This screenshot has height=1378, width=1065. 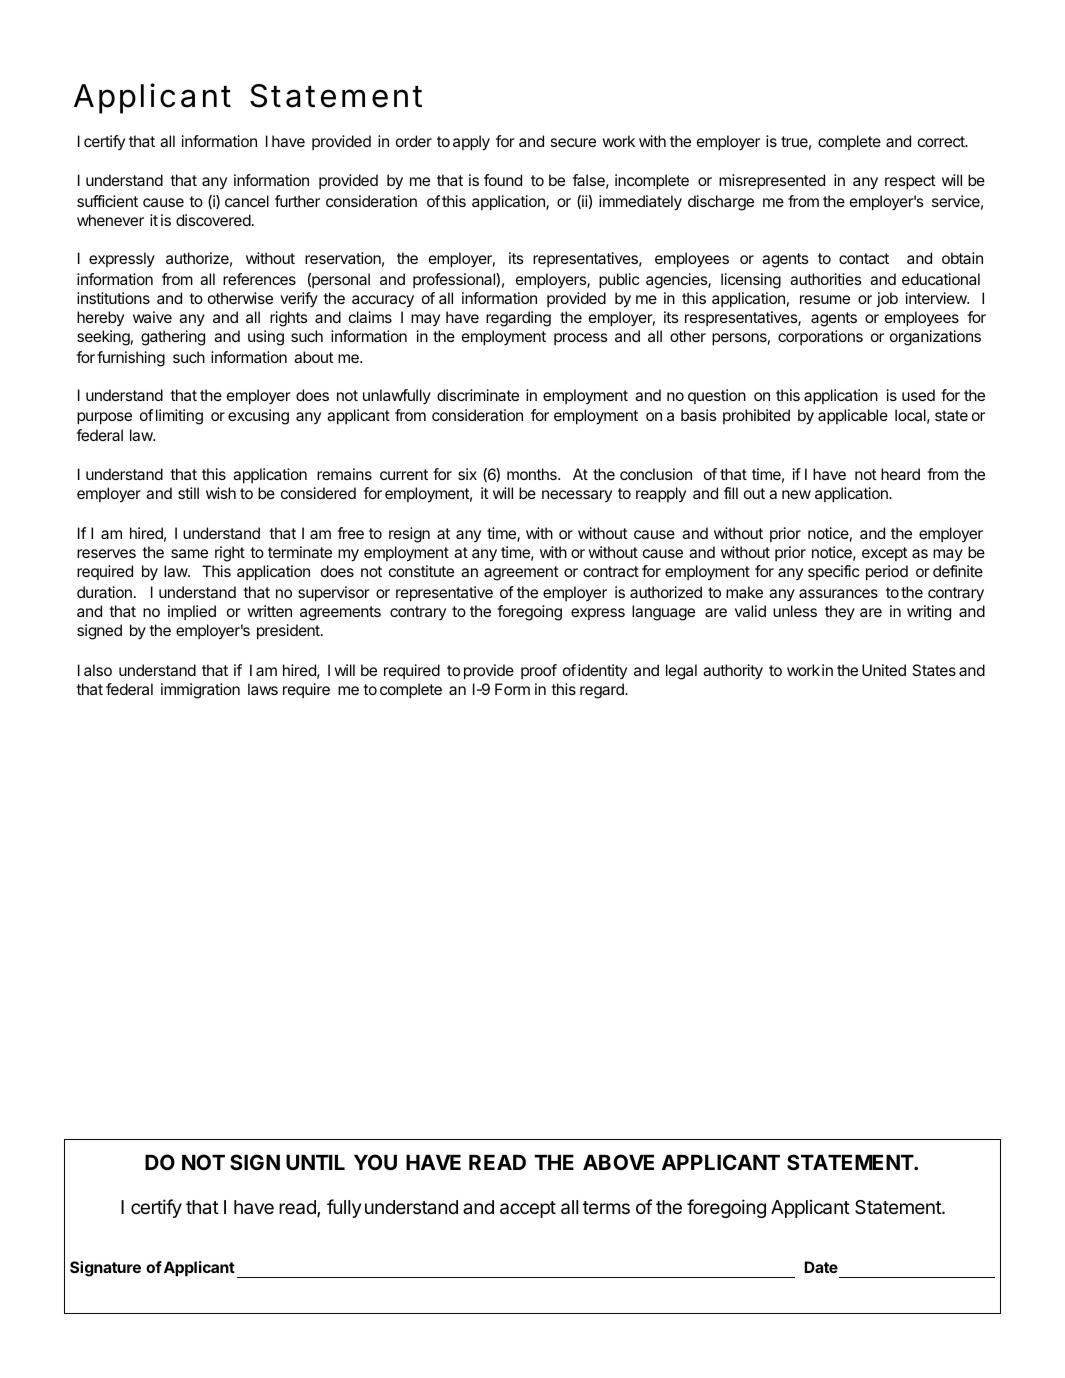 What do you see at coordinates (885, 554) in the screenshot?
I see `except` at bounding box center [885, 554].
